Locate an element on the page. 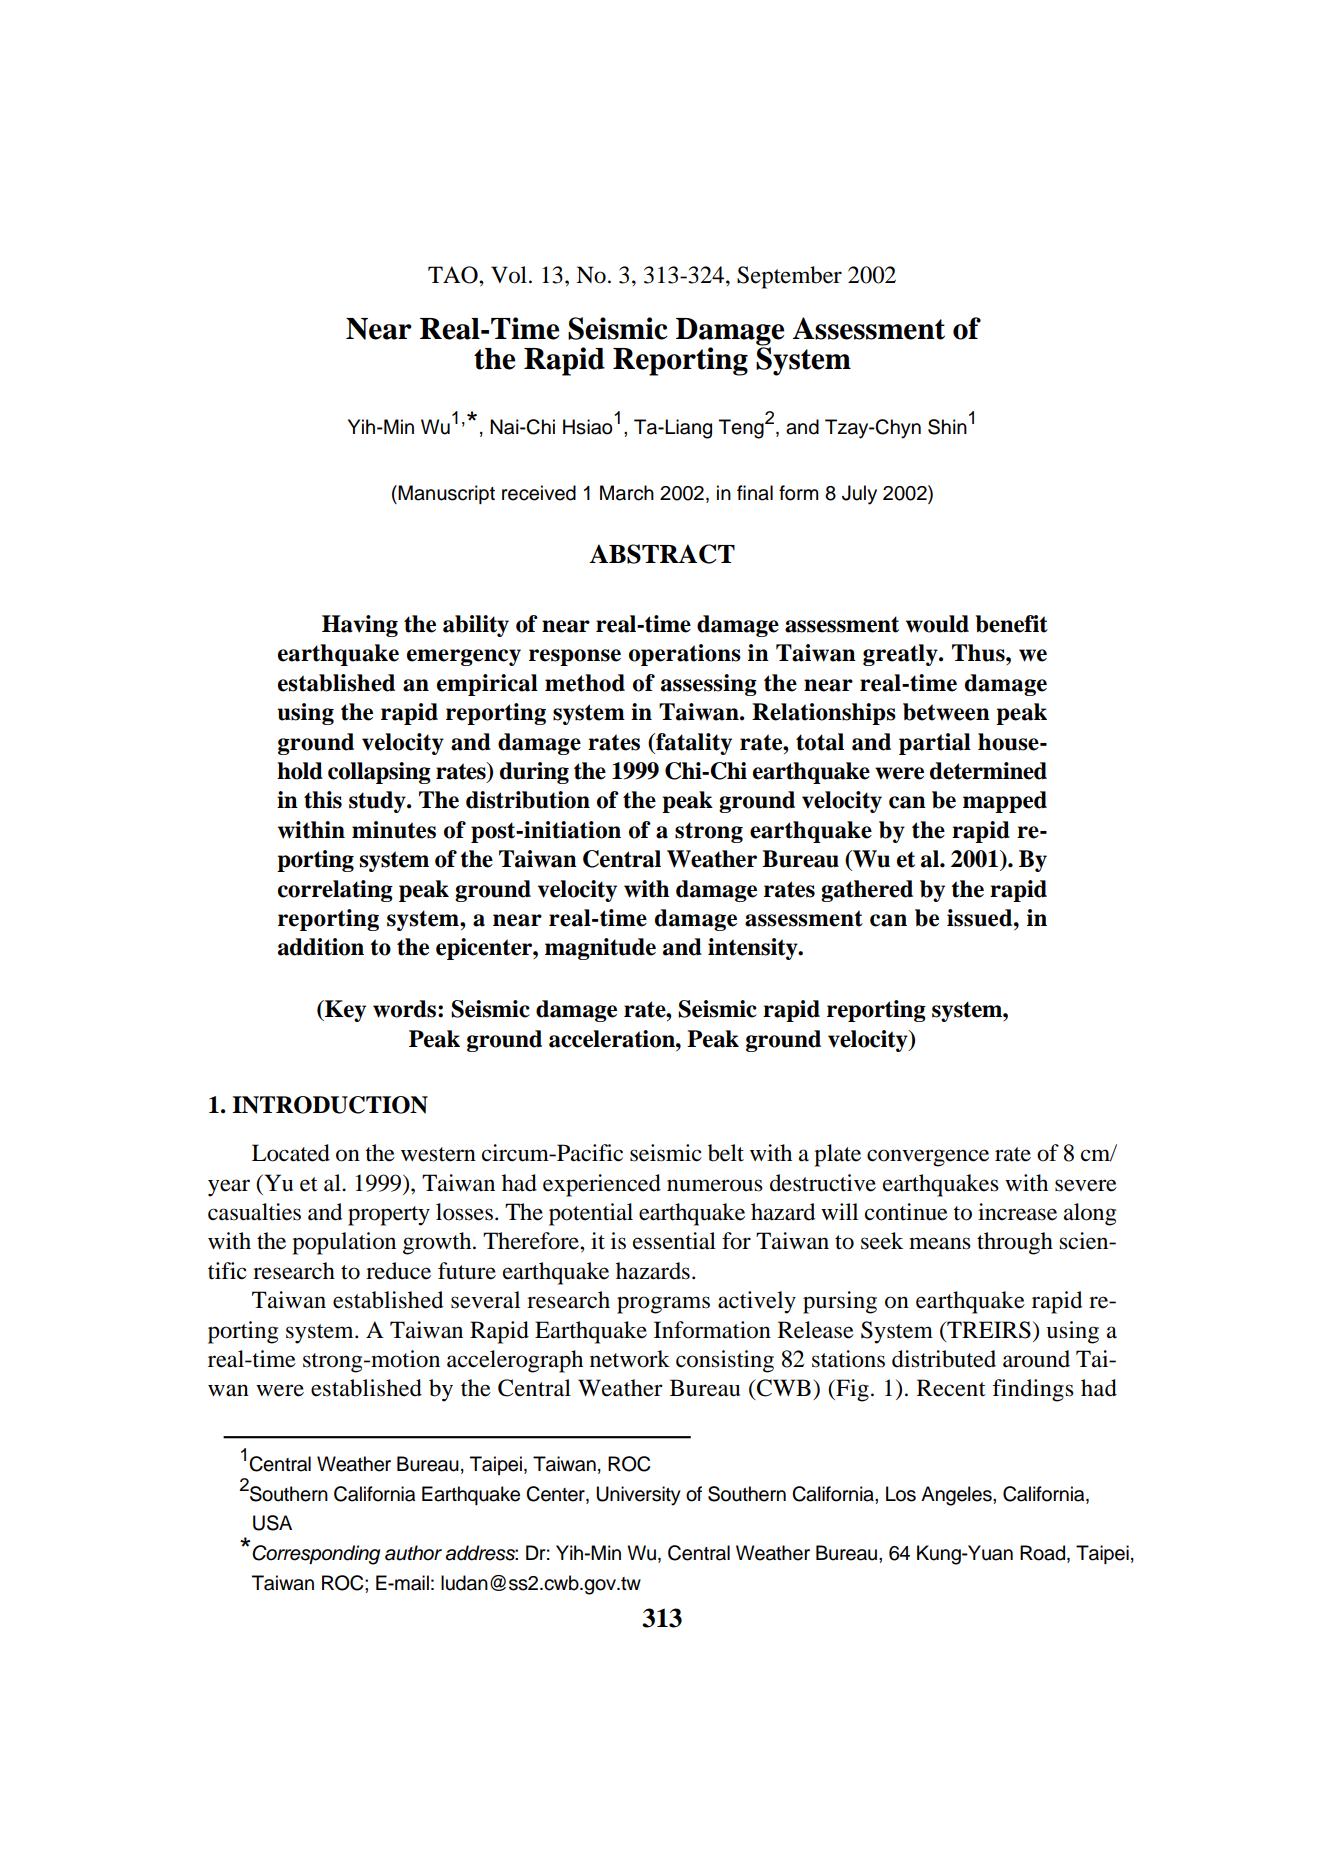 Image resolution: width=1325 pixels, height=1875 pixels. between is located at coordinates (946, 712).
